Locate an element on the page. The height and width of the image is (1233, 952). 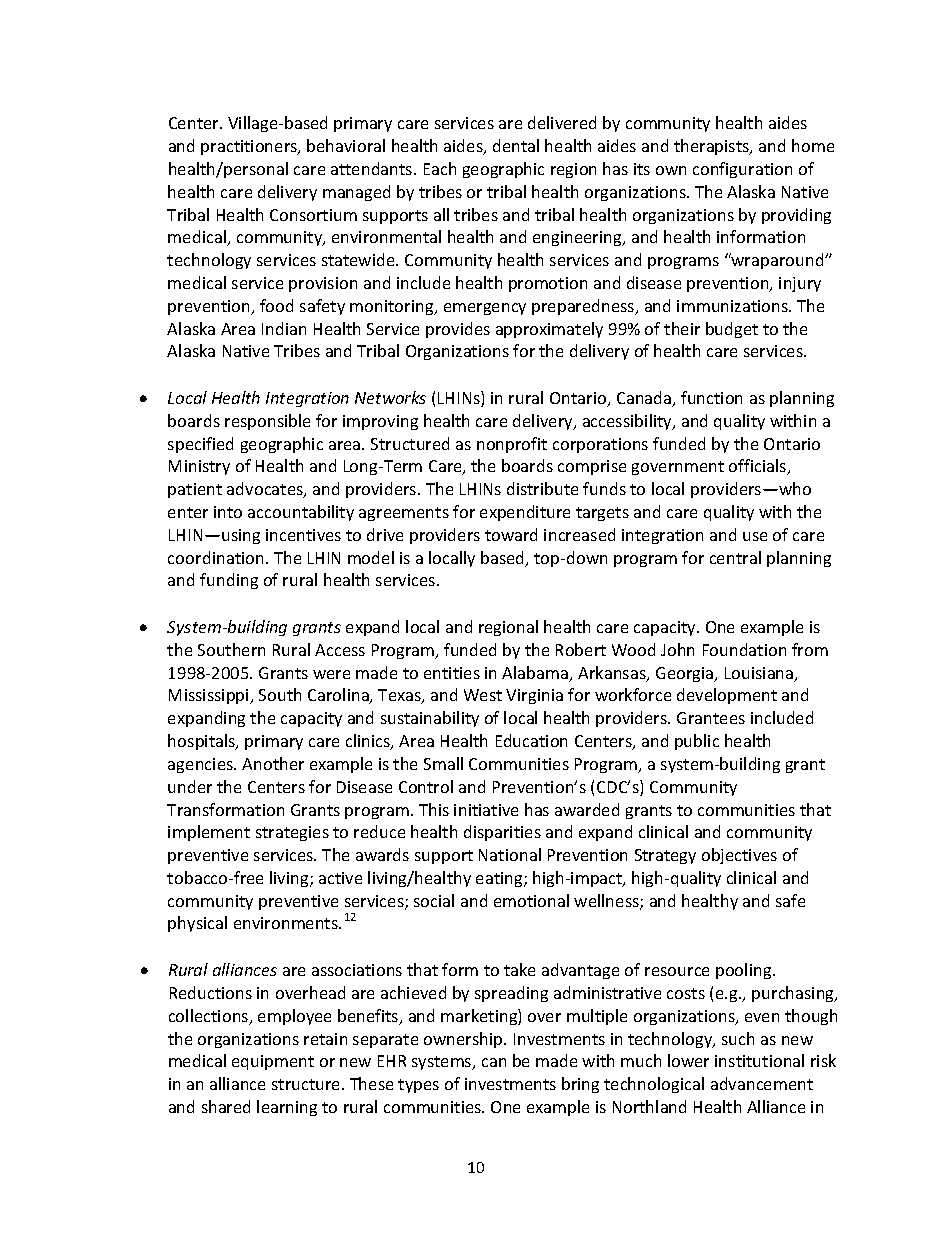
equipment is located at coordinates (273, 1062).
